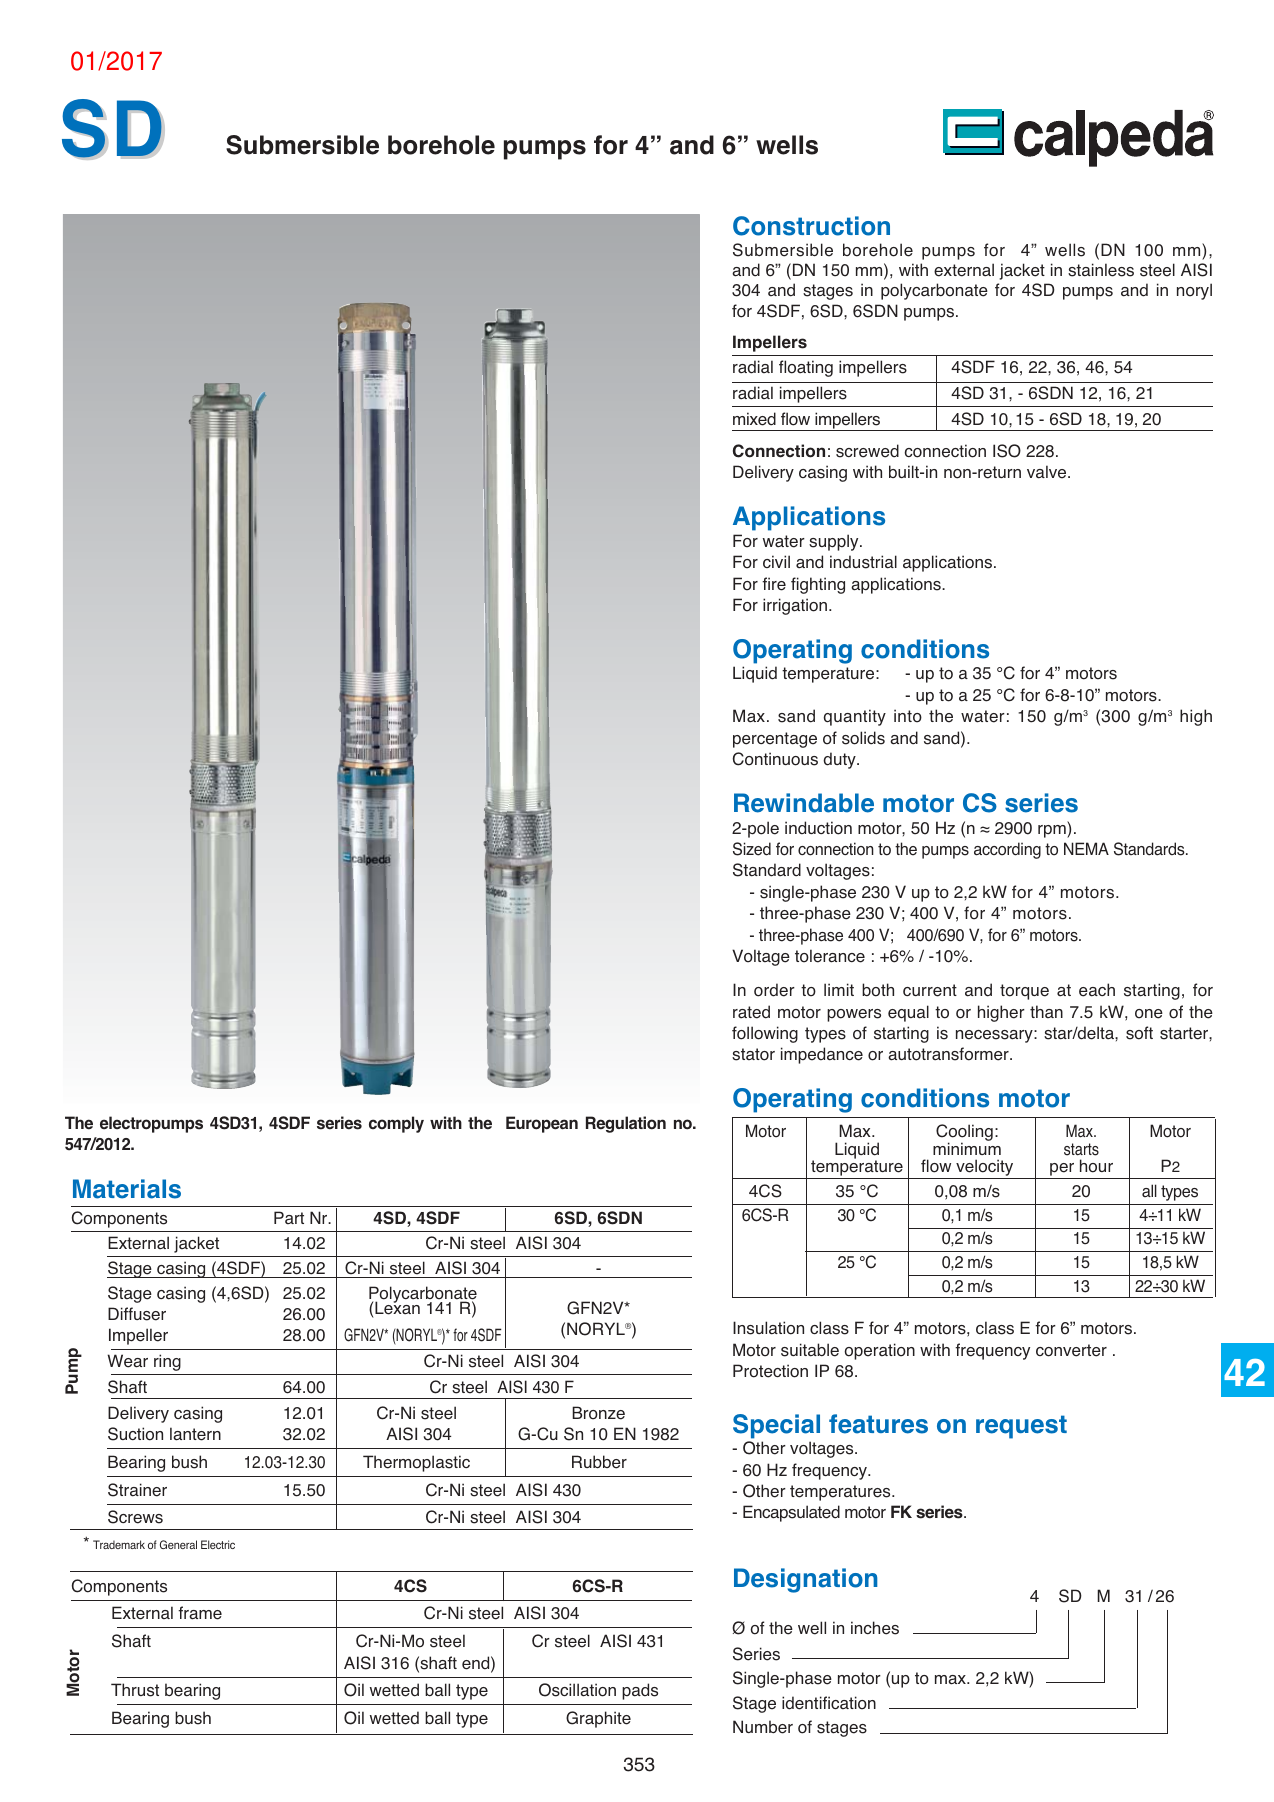  I want to click on frame, so click(200, 1613).
